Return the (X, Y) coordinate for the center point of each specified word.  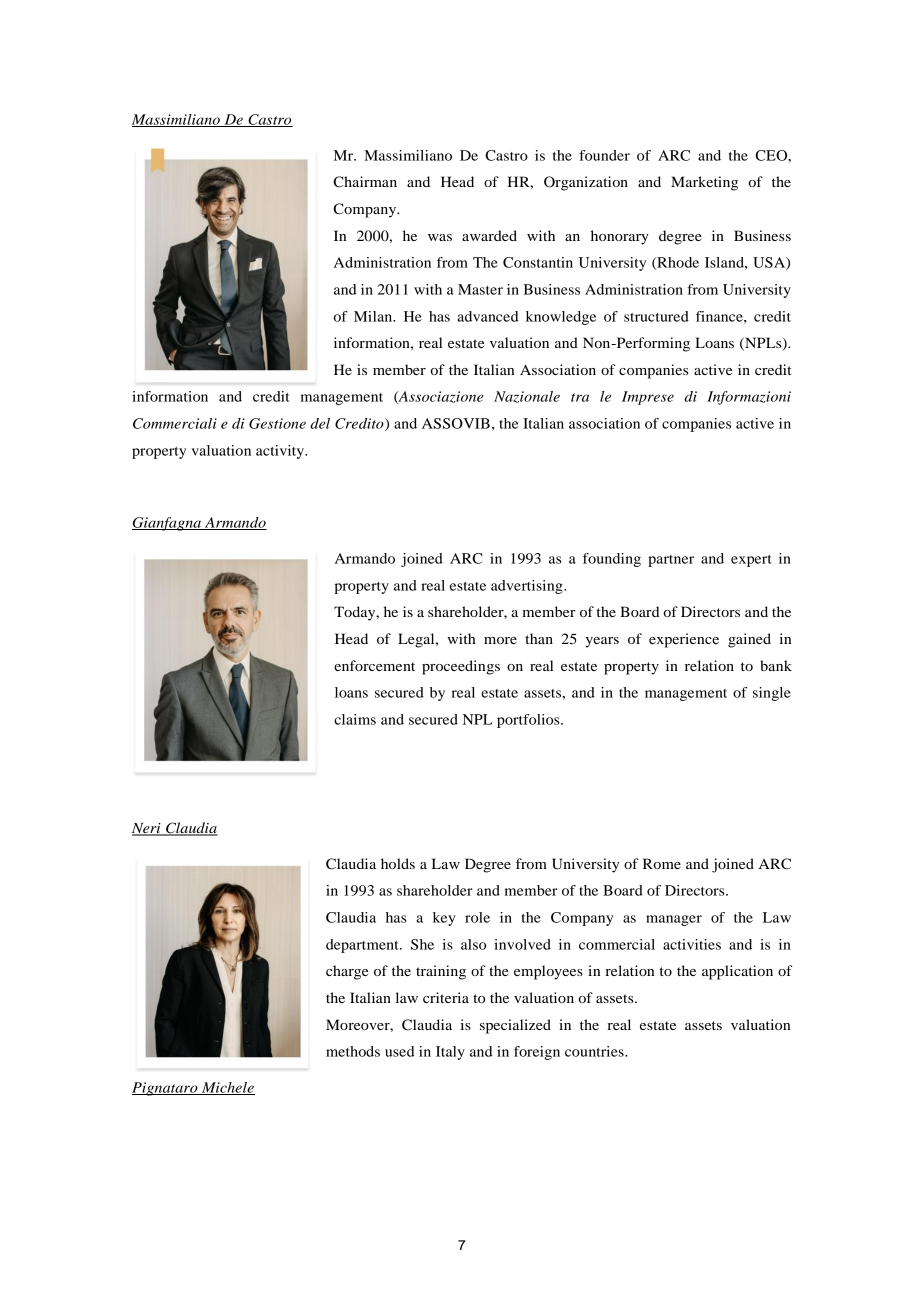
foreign (537, 1053)
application (737, 972)
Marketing (704, 183)
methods (353, 1051)
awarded (489, 235)
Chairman (365, 182)
